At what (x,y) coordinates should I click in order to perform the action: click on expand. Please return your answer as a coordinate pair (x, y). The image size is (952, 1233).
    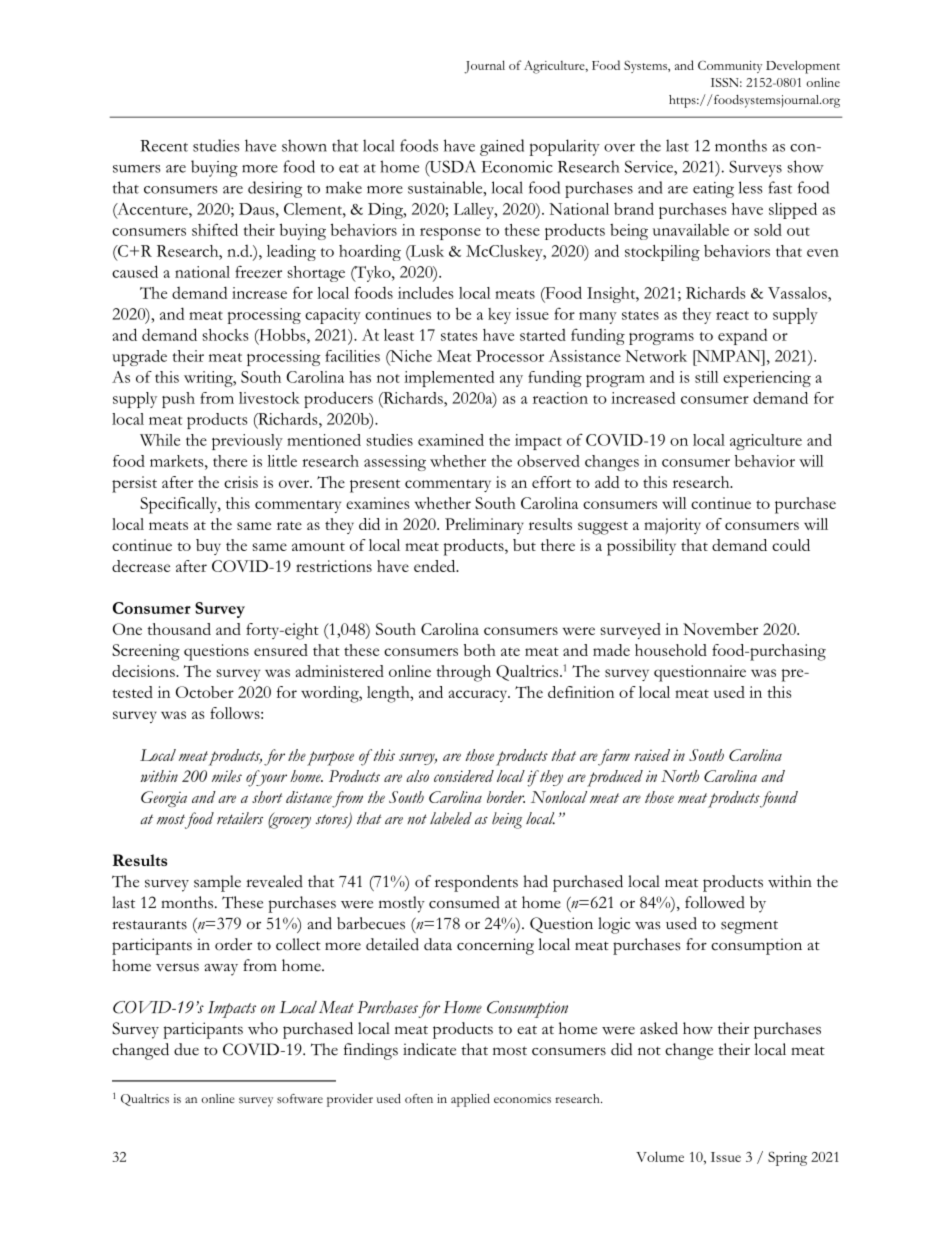
    Looking at the image, I should click on (742, 336).
